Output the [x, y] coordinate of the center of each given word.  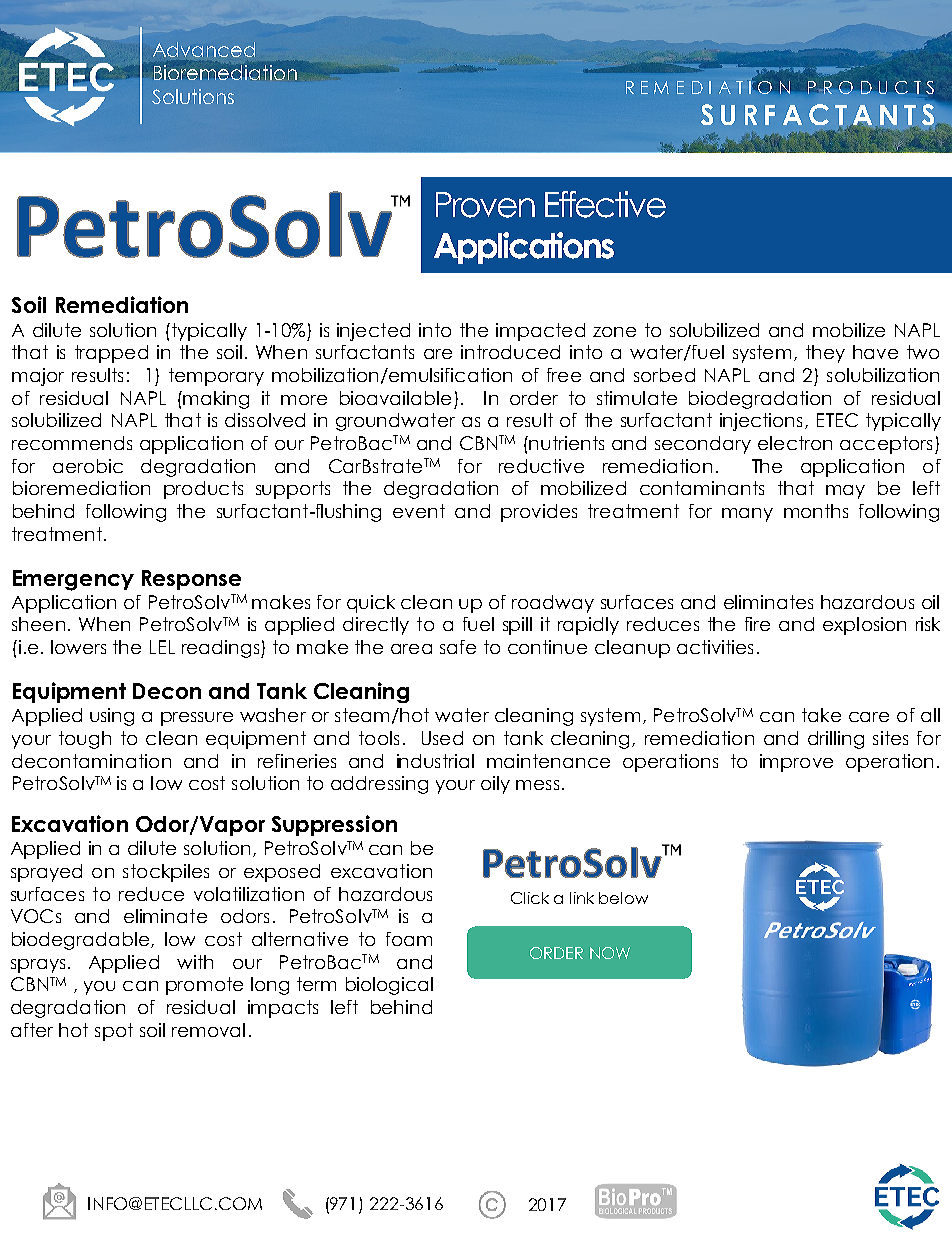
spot [114, 1032]
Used [442, 738]
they [825, 354]
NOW [610, 953]
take [821, 715]
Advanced [204, 49]
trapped [111, 354]
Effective [605, 204]
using [112, 717]
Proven [485, 205]
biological [389, 986]
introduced [510, 352]
